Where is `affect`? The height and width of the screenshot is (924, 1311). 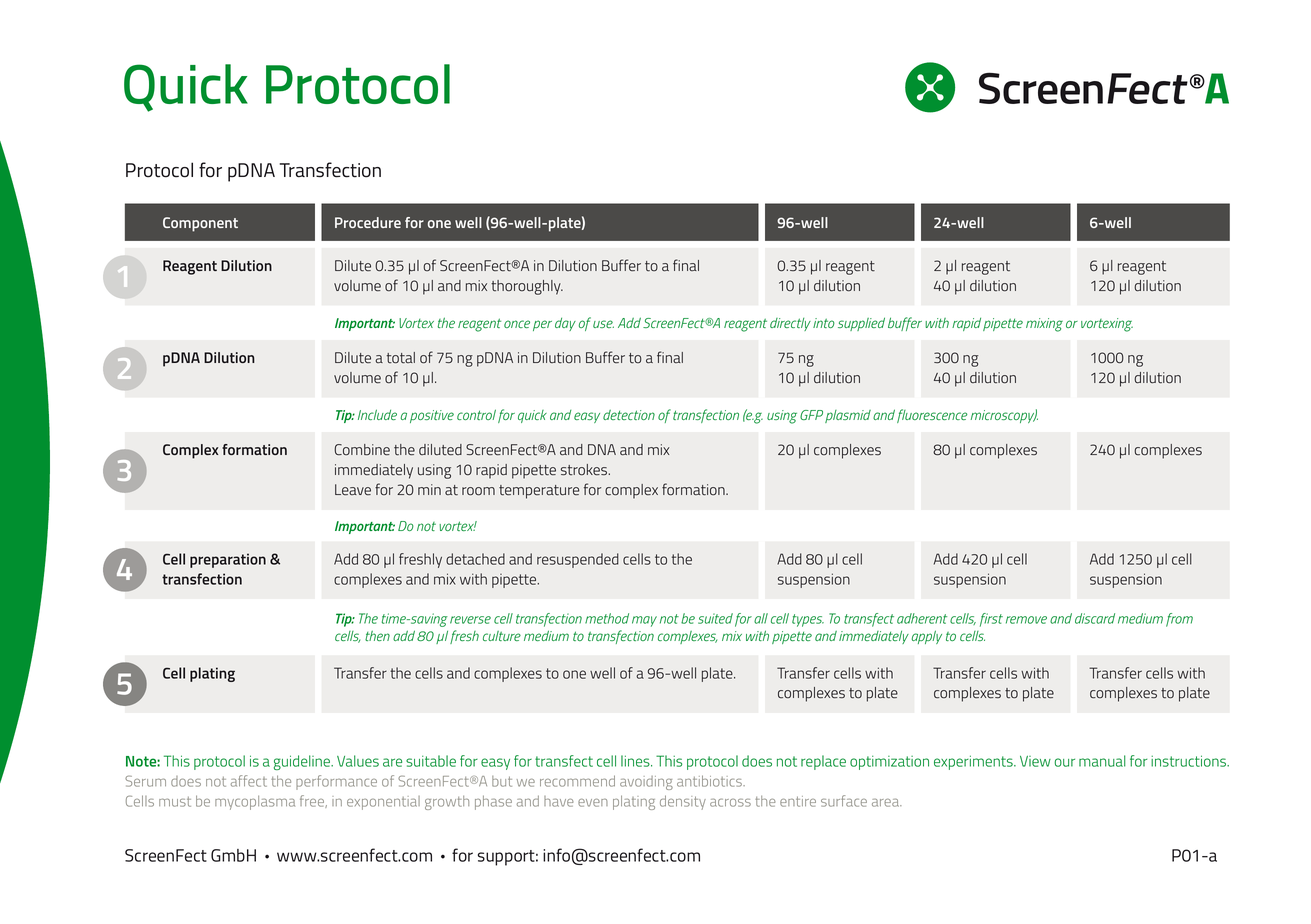 affect is located at coordinates (249, 781).
